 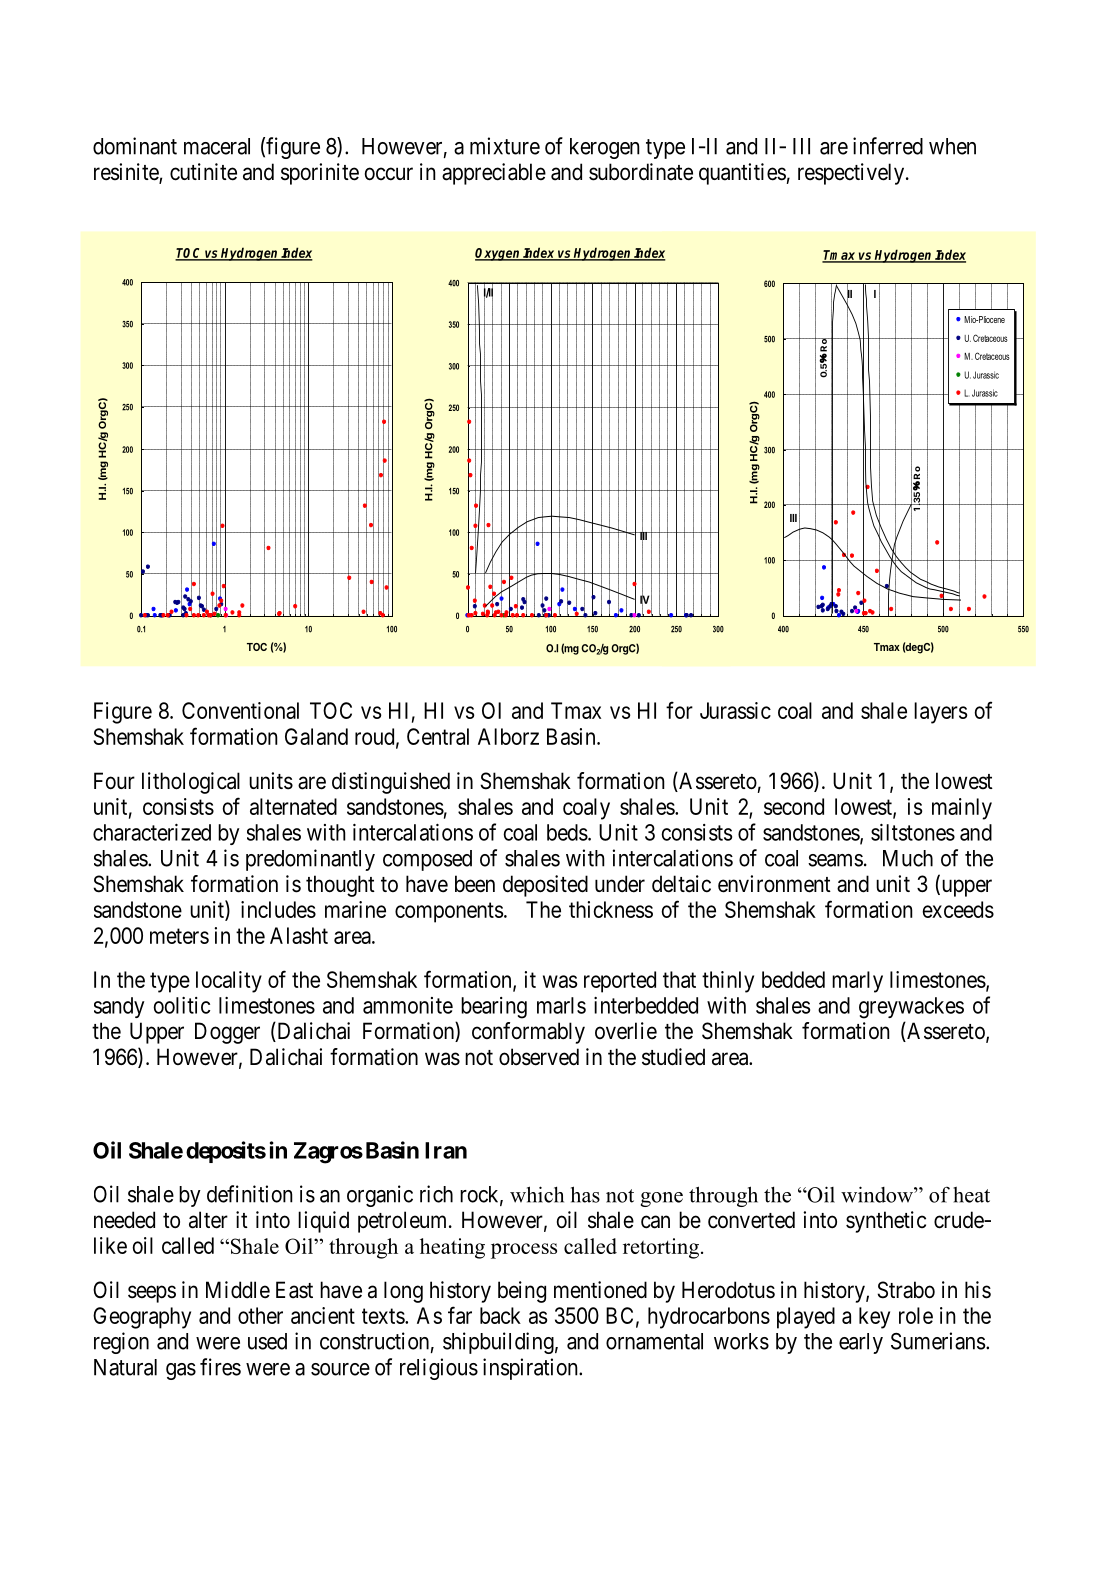 What do you see at coordinates (545, 886) in the document?
I see `deposited` at bounding box center [545, 886].
